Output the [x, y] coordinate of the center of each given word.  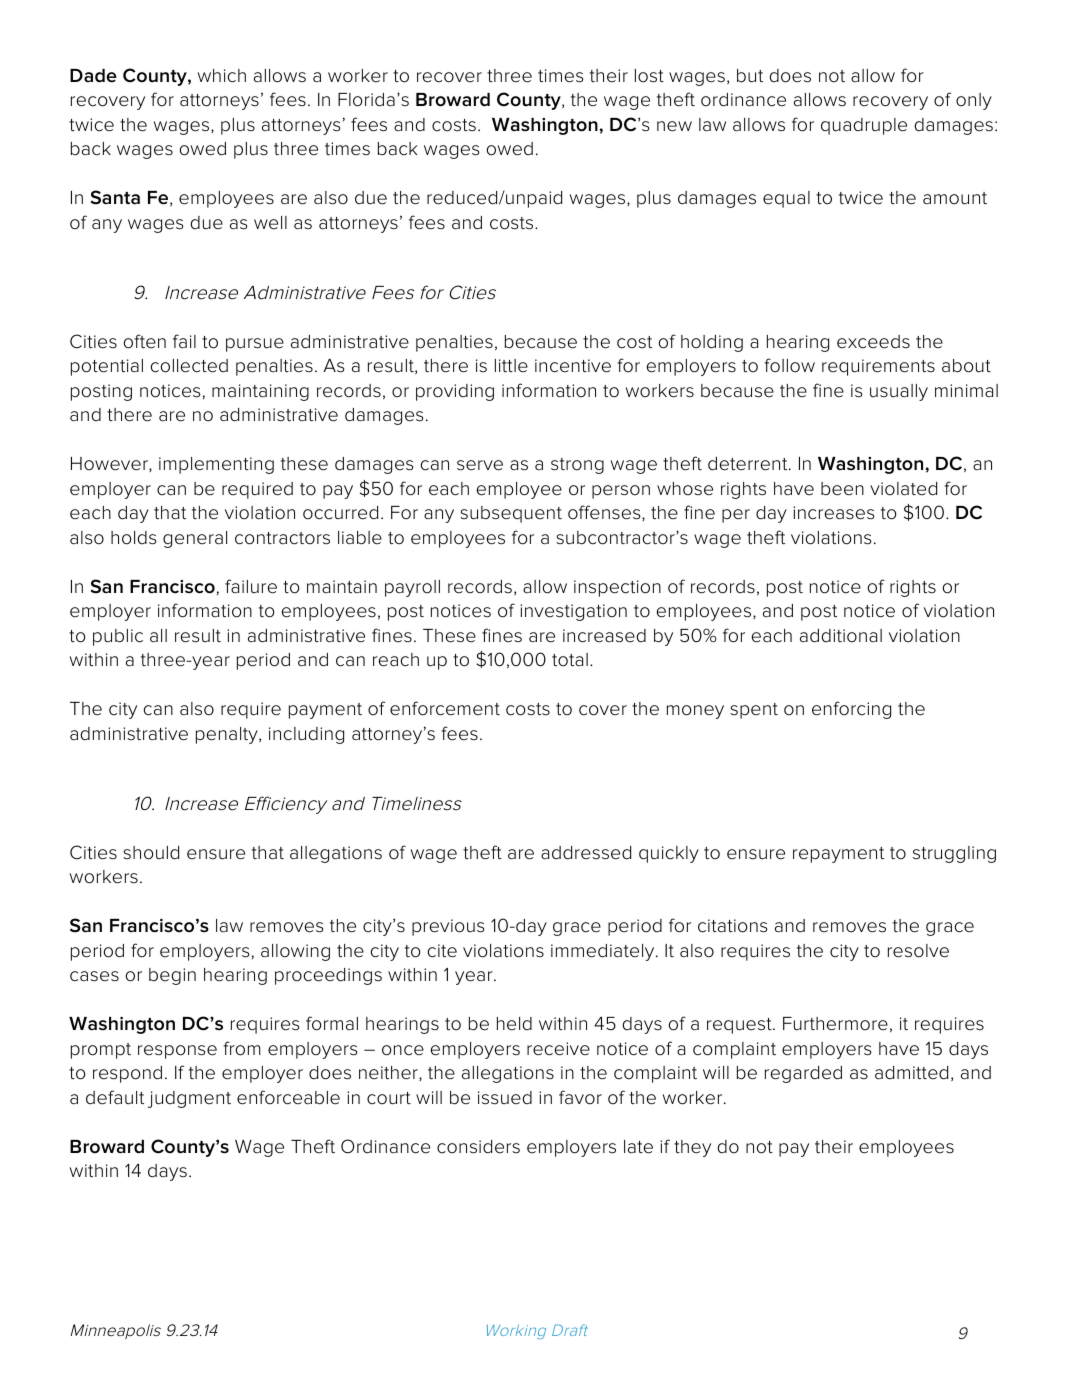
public [118, 637]
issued [505, 1098]
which [222, 76]
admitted [911, 1073]
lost [649, 76]
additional [841, 636]
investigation [573, 612]
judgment [189, 1099]
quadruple [864, 126]
